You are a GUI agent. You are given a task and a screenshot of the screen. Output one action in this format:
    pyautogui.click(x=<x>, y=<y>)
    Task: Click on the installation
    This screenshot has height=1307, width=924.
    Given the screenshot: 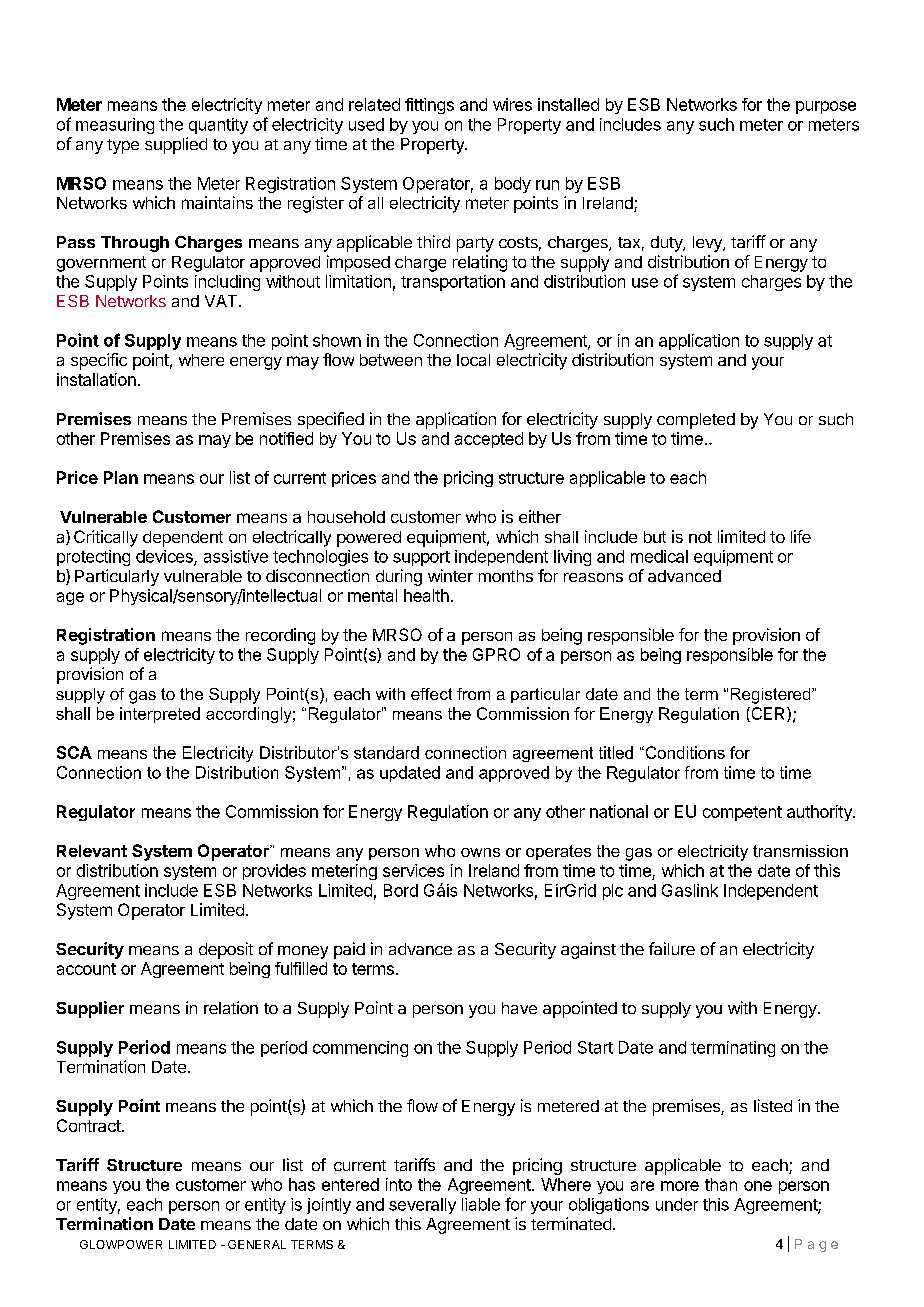 What is the action you would take?
    pyautogui.click(x=96, y=379)
